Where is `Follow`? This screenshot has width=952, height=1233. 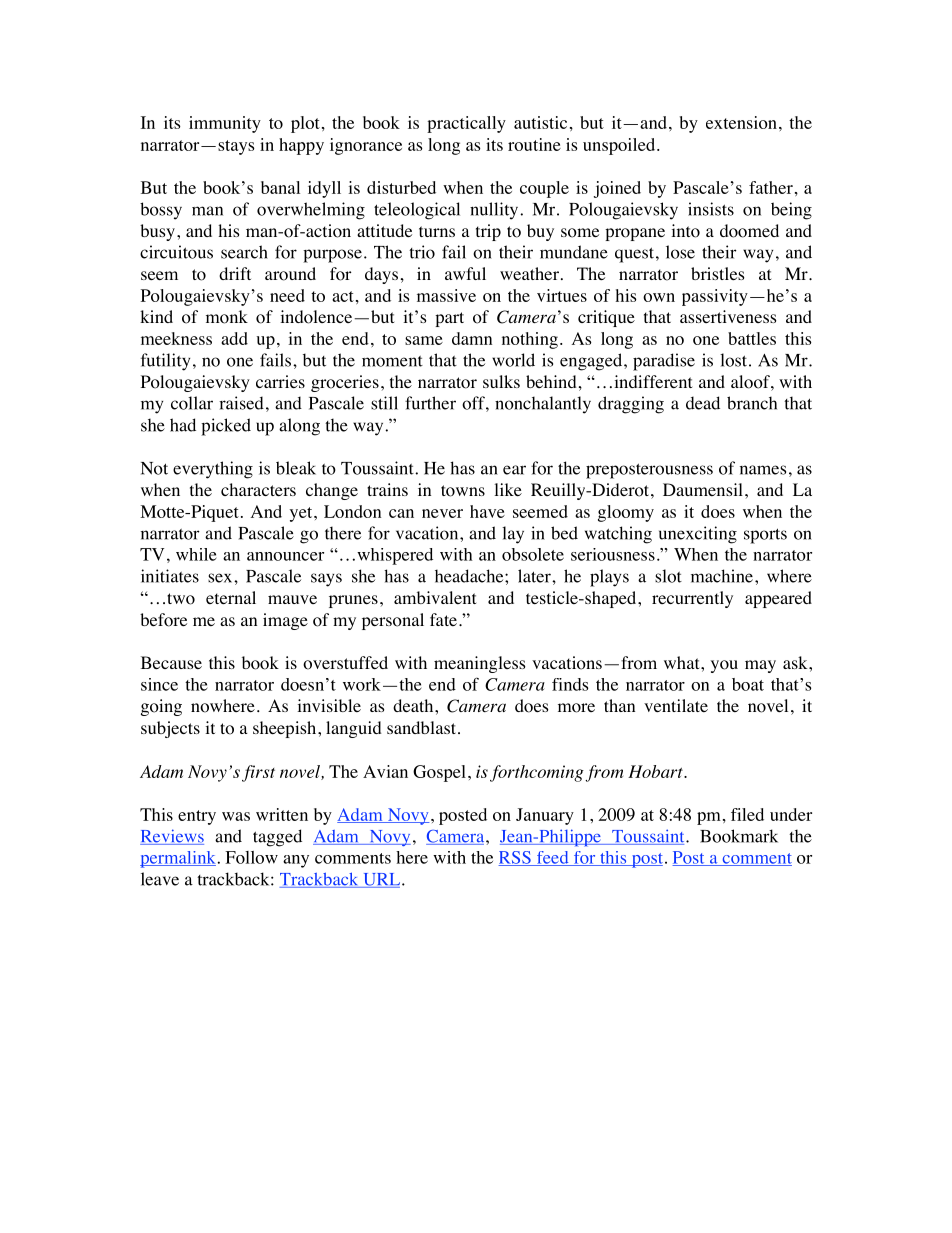
Follow is located at coordinates (251, 857).
